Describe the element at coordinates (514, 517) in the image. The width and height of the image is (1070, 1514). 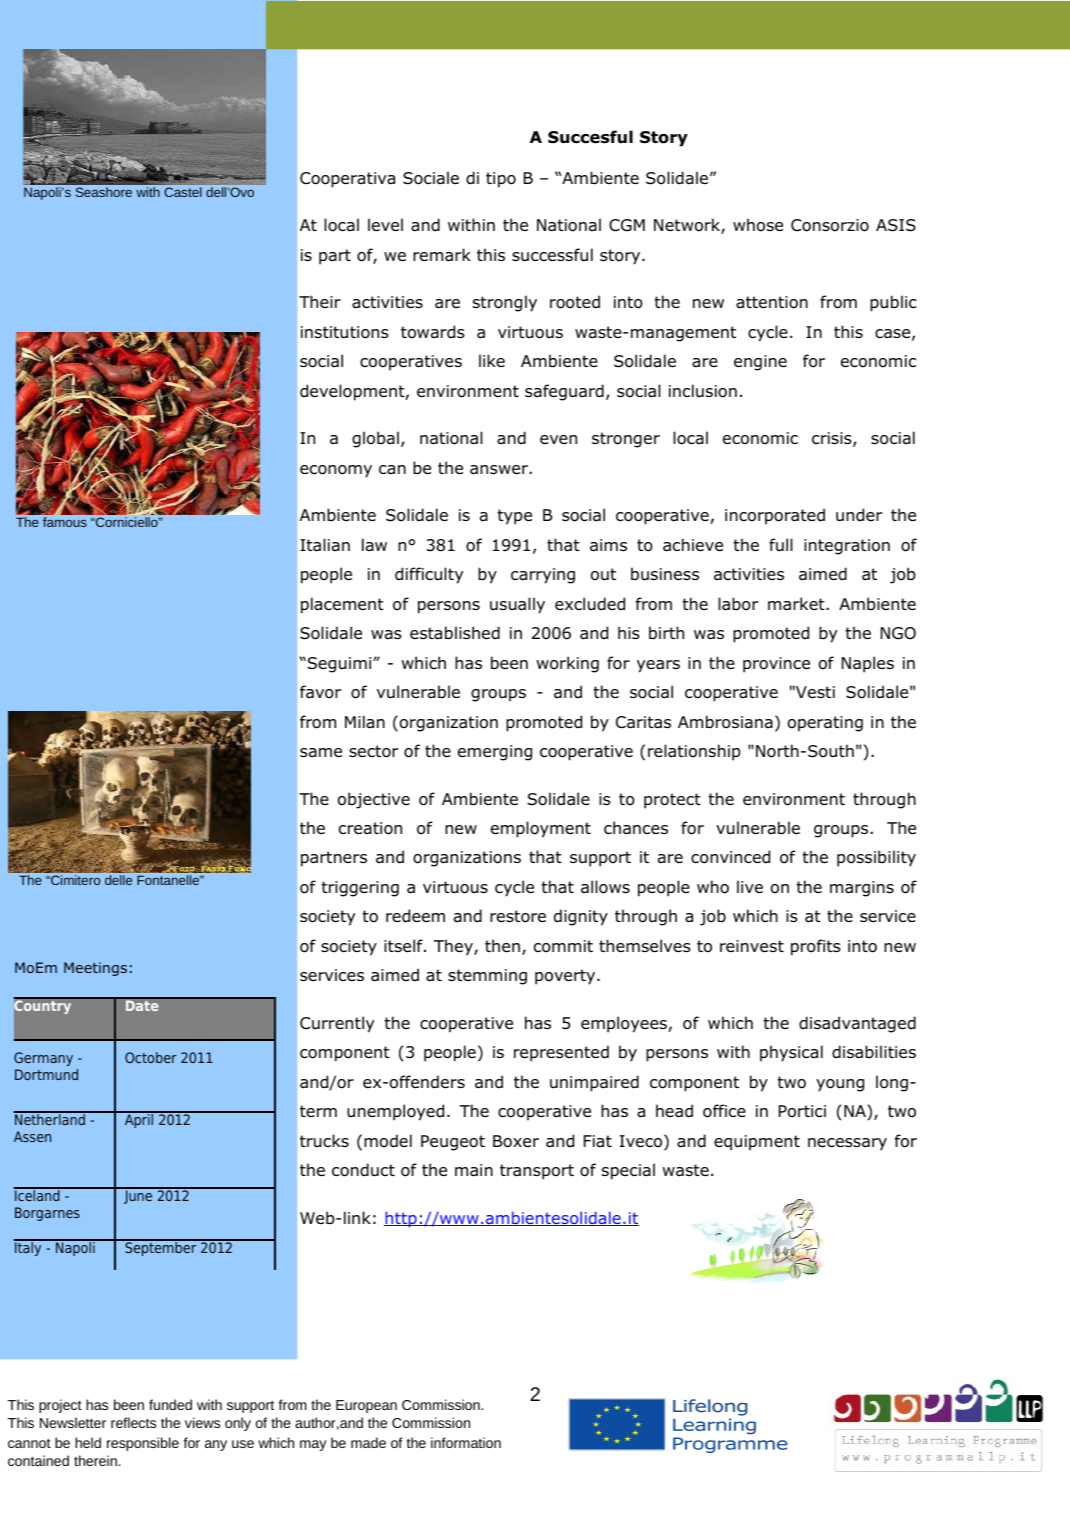
I see `type` at that location.
